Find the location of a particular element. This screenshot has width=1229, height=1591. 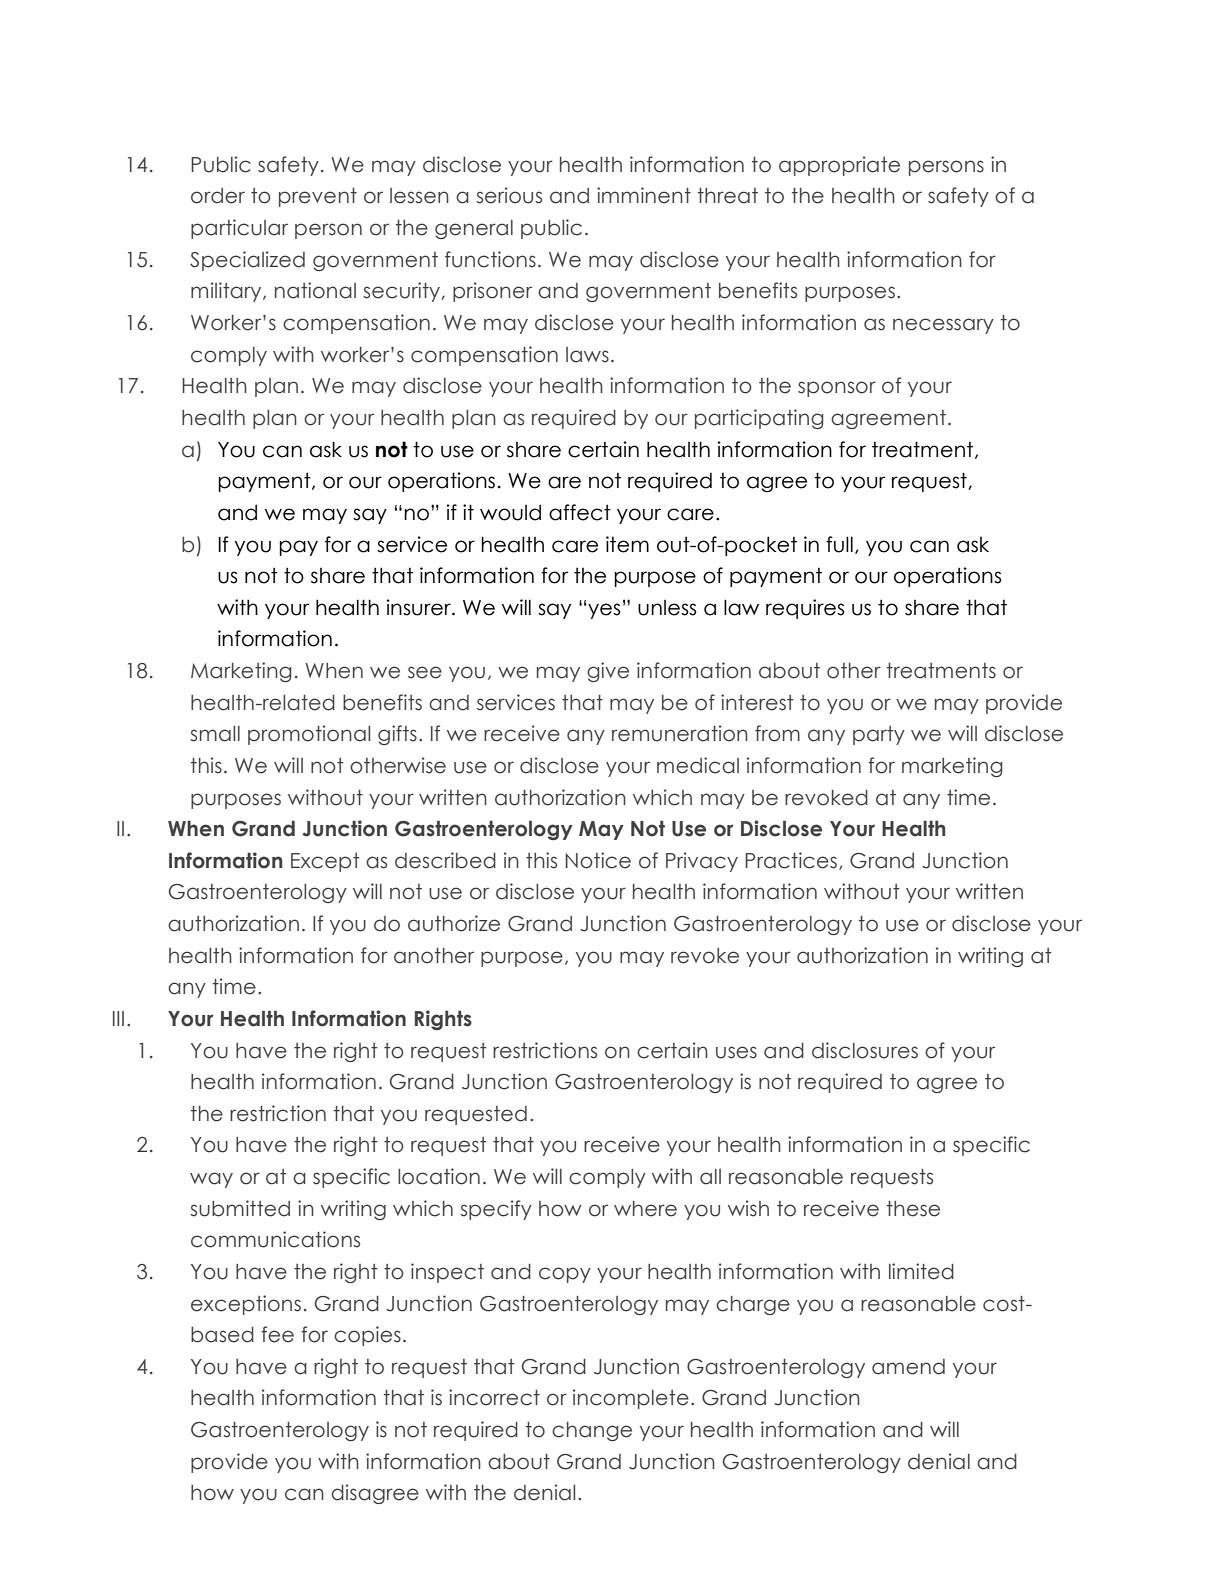

yes is located at coordinates (603, 611).
